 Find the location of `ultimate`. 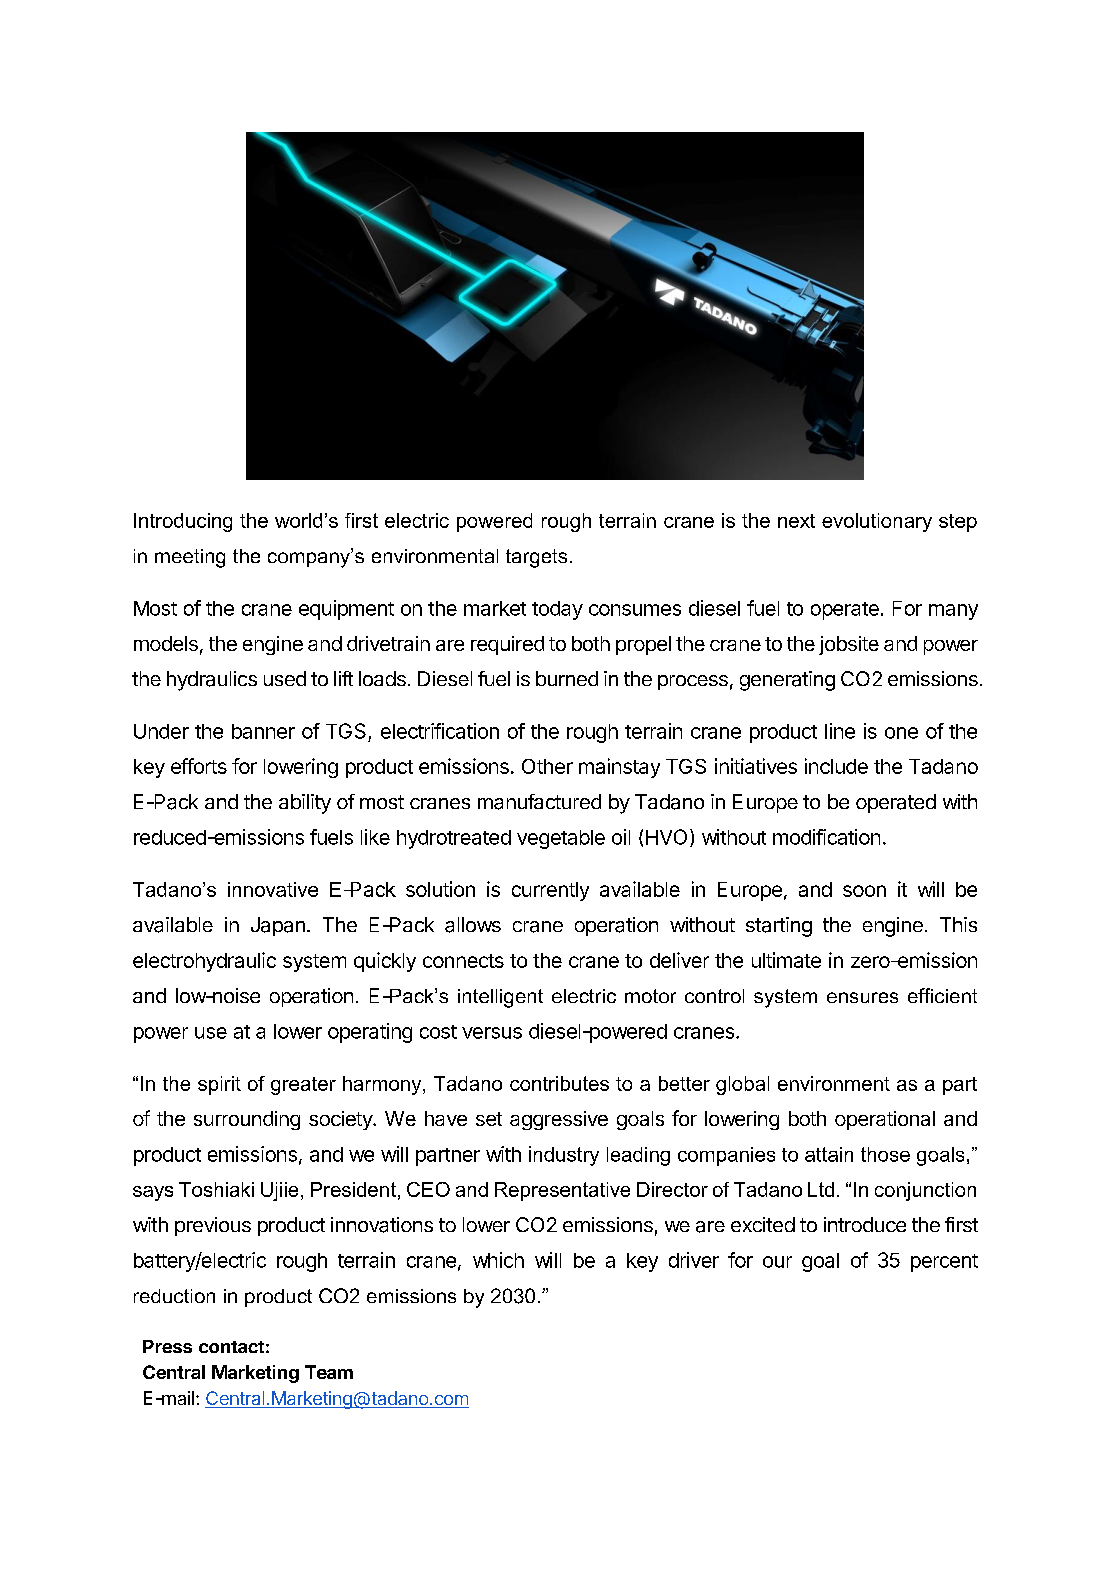

ultimate is located at coordinates (786, 960).
